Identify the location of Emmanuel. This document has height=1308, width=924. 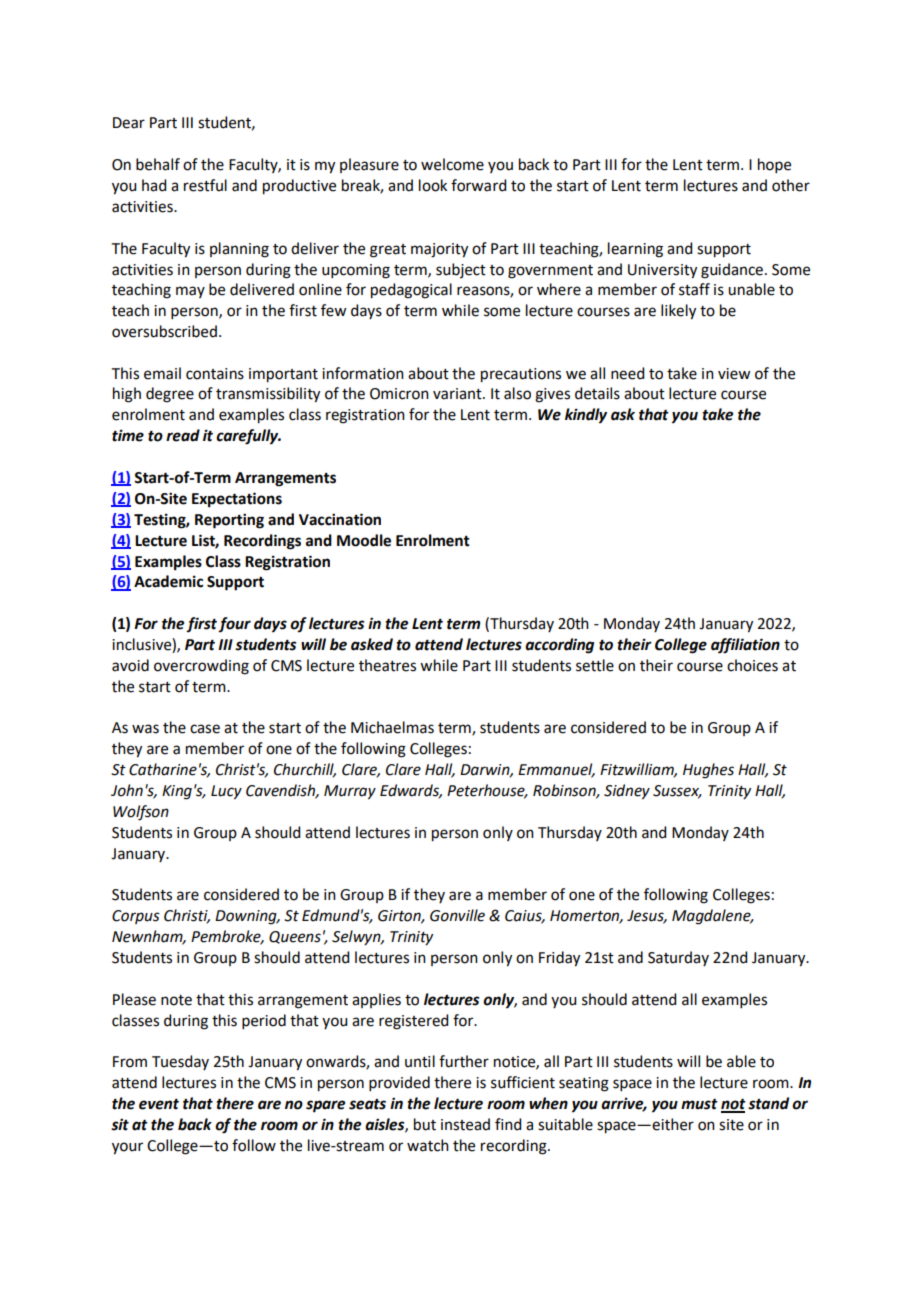
(556, 770).
